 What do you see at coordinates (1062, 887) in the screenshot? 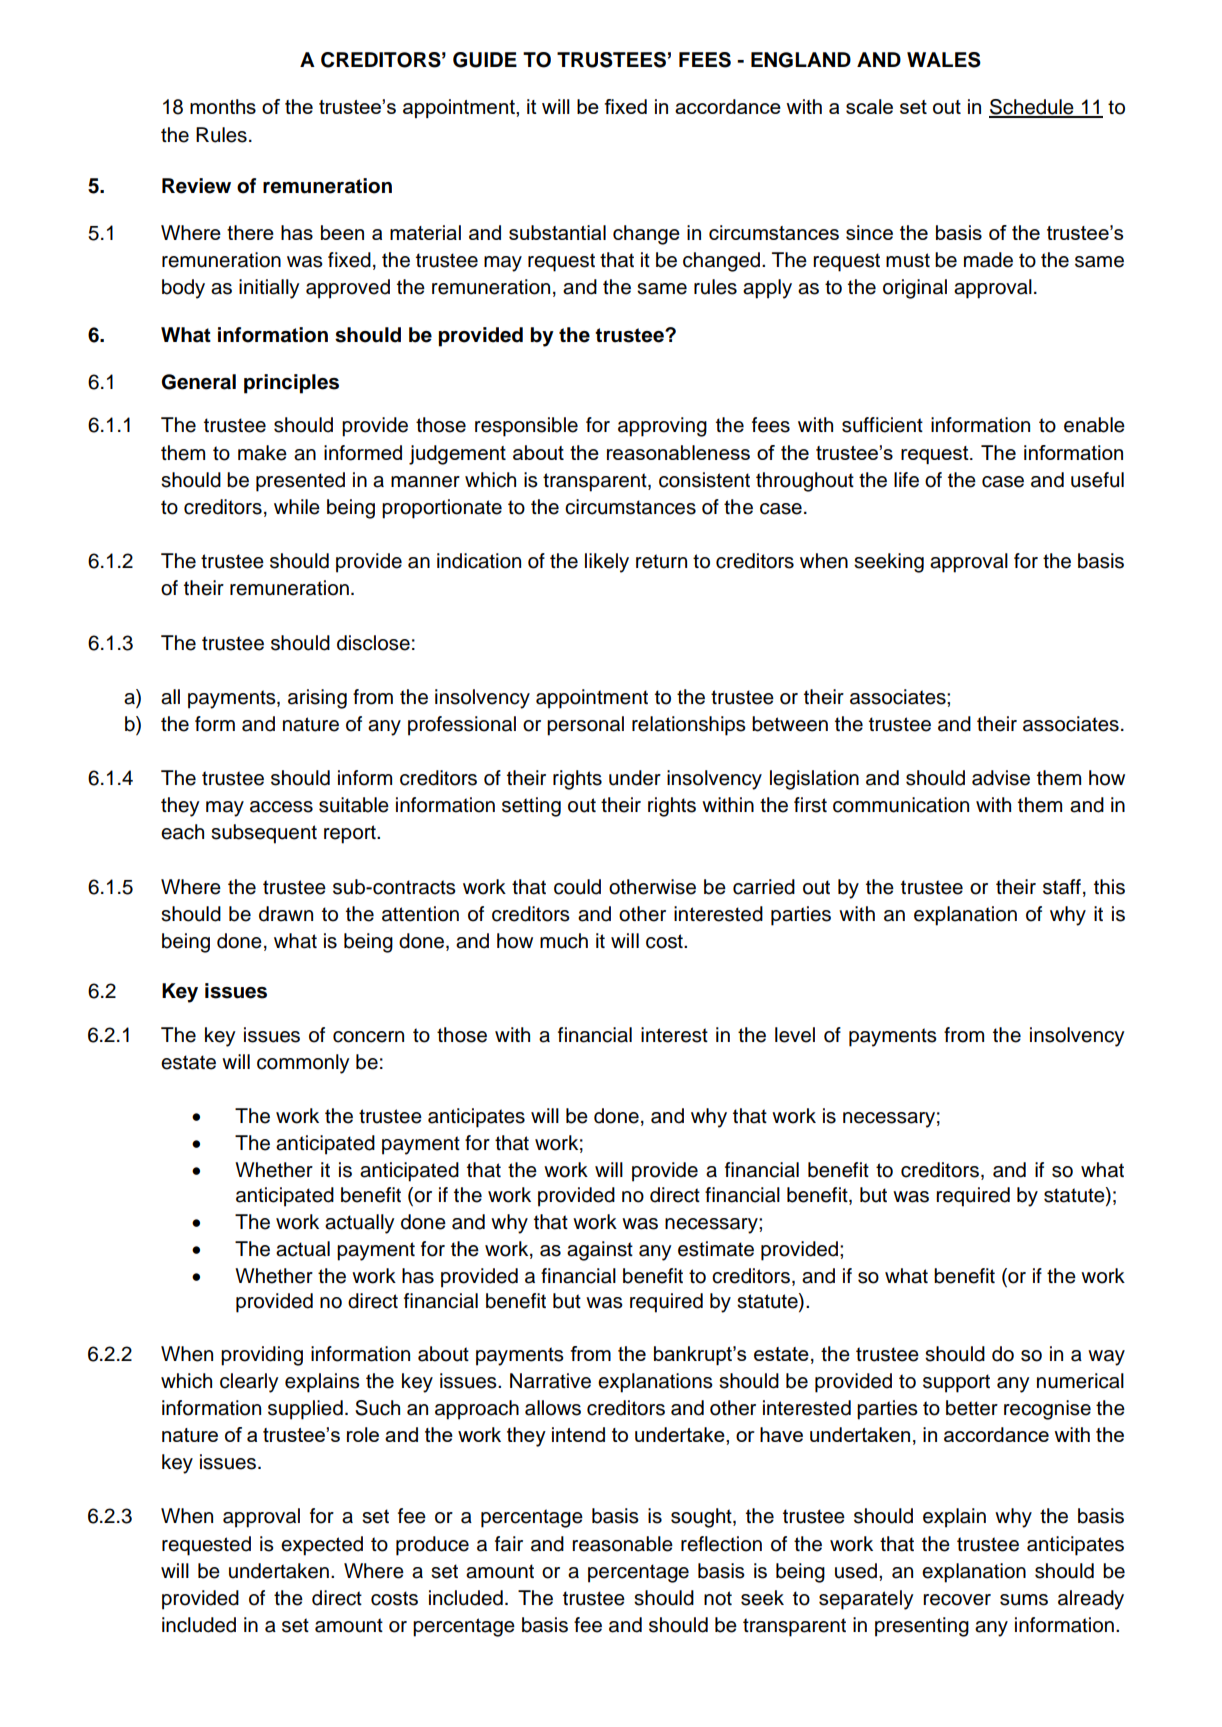
I see `staff` at bounding box center [1062, 887].
